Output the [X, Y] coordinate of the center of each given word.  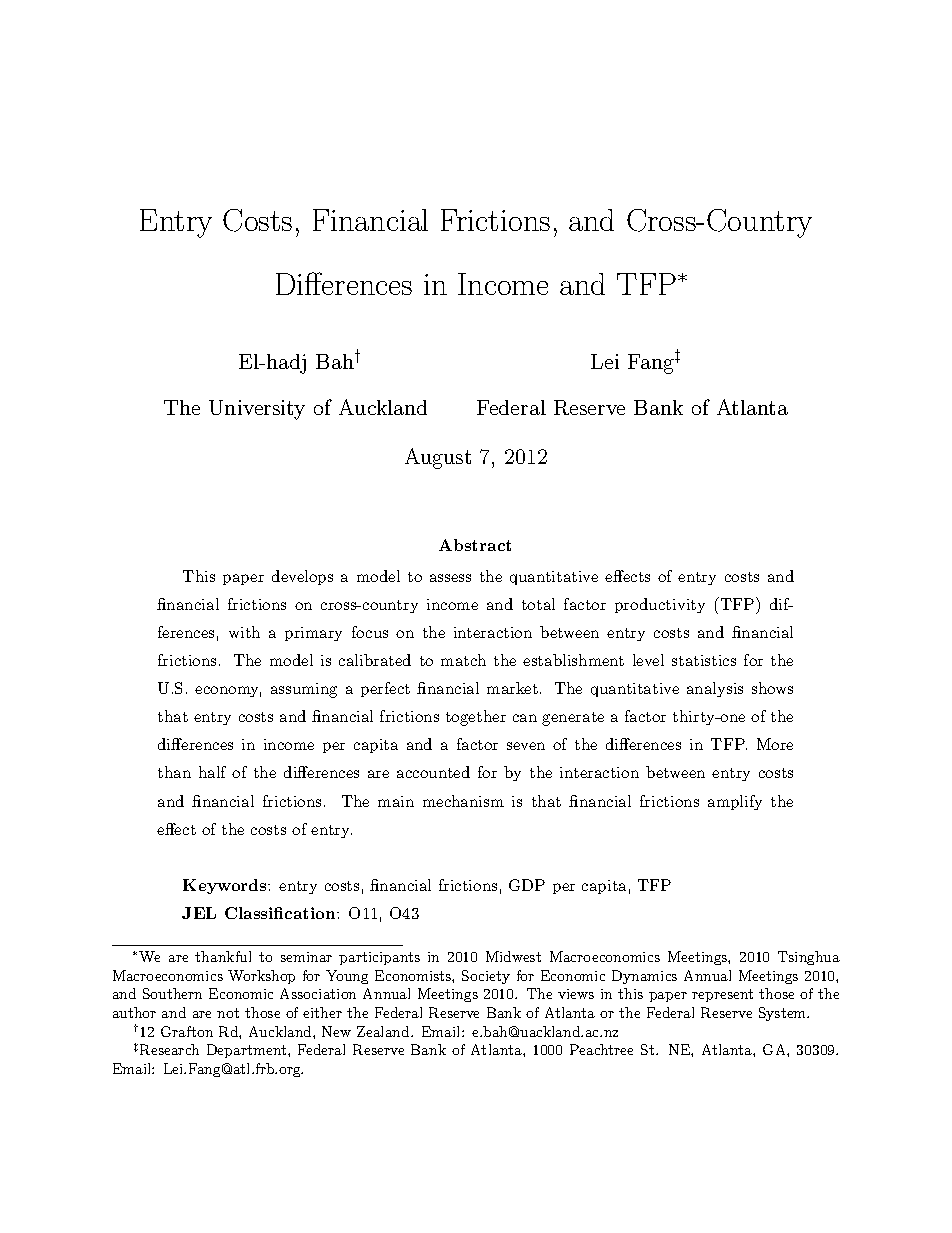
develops [302, 577]
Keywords [226, 886]
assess [450, 578]
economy [228, 691]
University [257, 410]
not [228, 1013]
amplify [735, 802]
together [476, 718]
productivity [660, 605]
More [775, 744]
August [438, 458]
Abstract [475, 545]
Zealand [384, 1031]
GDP [527, 885]
